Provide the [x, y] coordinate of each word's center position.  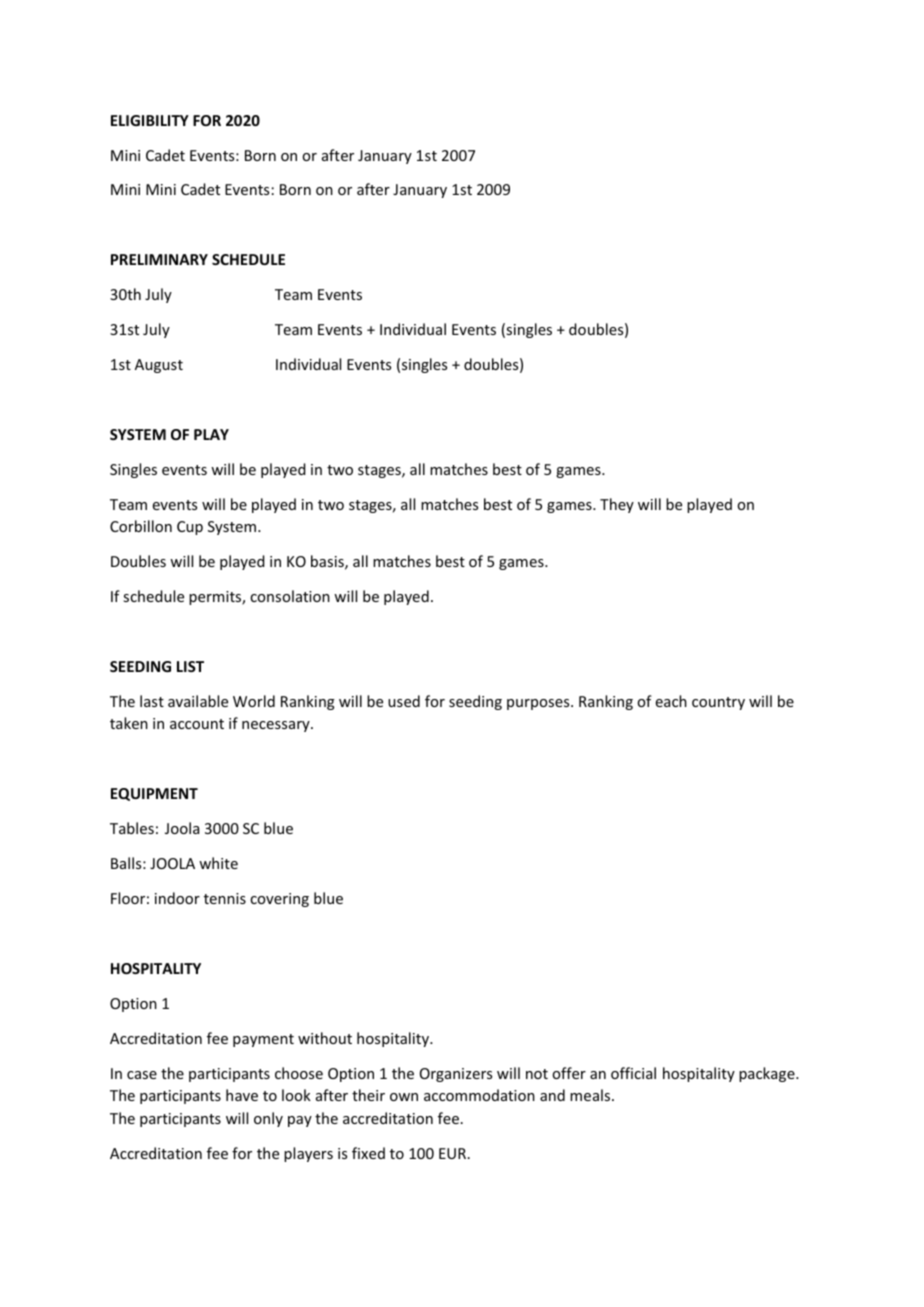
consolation [290, 596]
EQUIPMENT [154, 794]
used [404, 701]
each [671, 701]
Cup [190, 528]
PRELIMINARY [159, 259]
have [242, 1095]
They [617, 505]
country [718, 703]
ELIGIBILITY [150, 120]
